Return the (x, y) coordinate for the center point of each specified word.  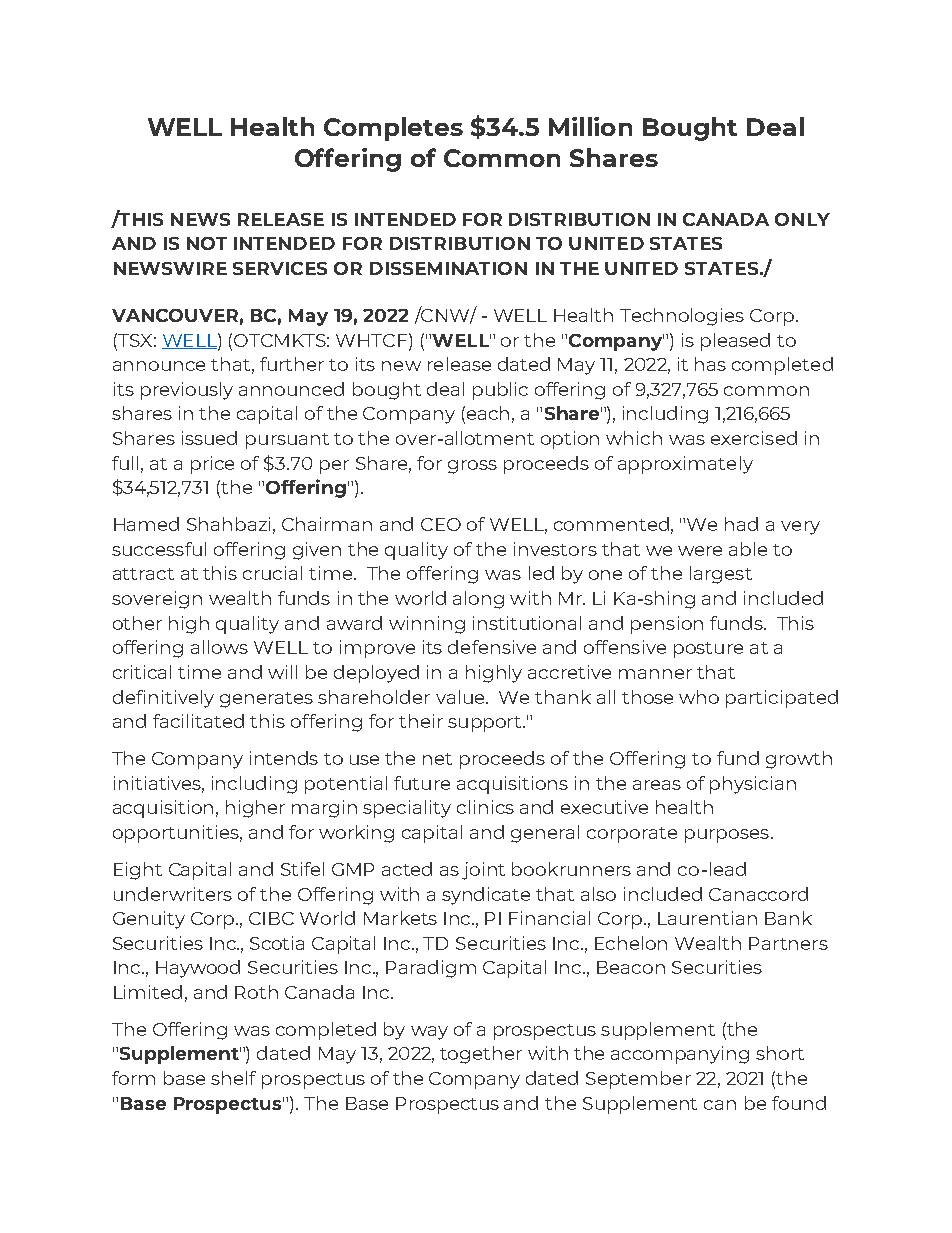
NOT (207, 243)
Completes (393, 129)
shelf (233, 1078)
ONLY (802, 219)
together (481, 1055)
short (780, 1053)
